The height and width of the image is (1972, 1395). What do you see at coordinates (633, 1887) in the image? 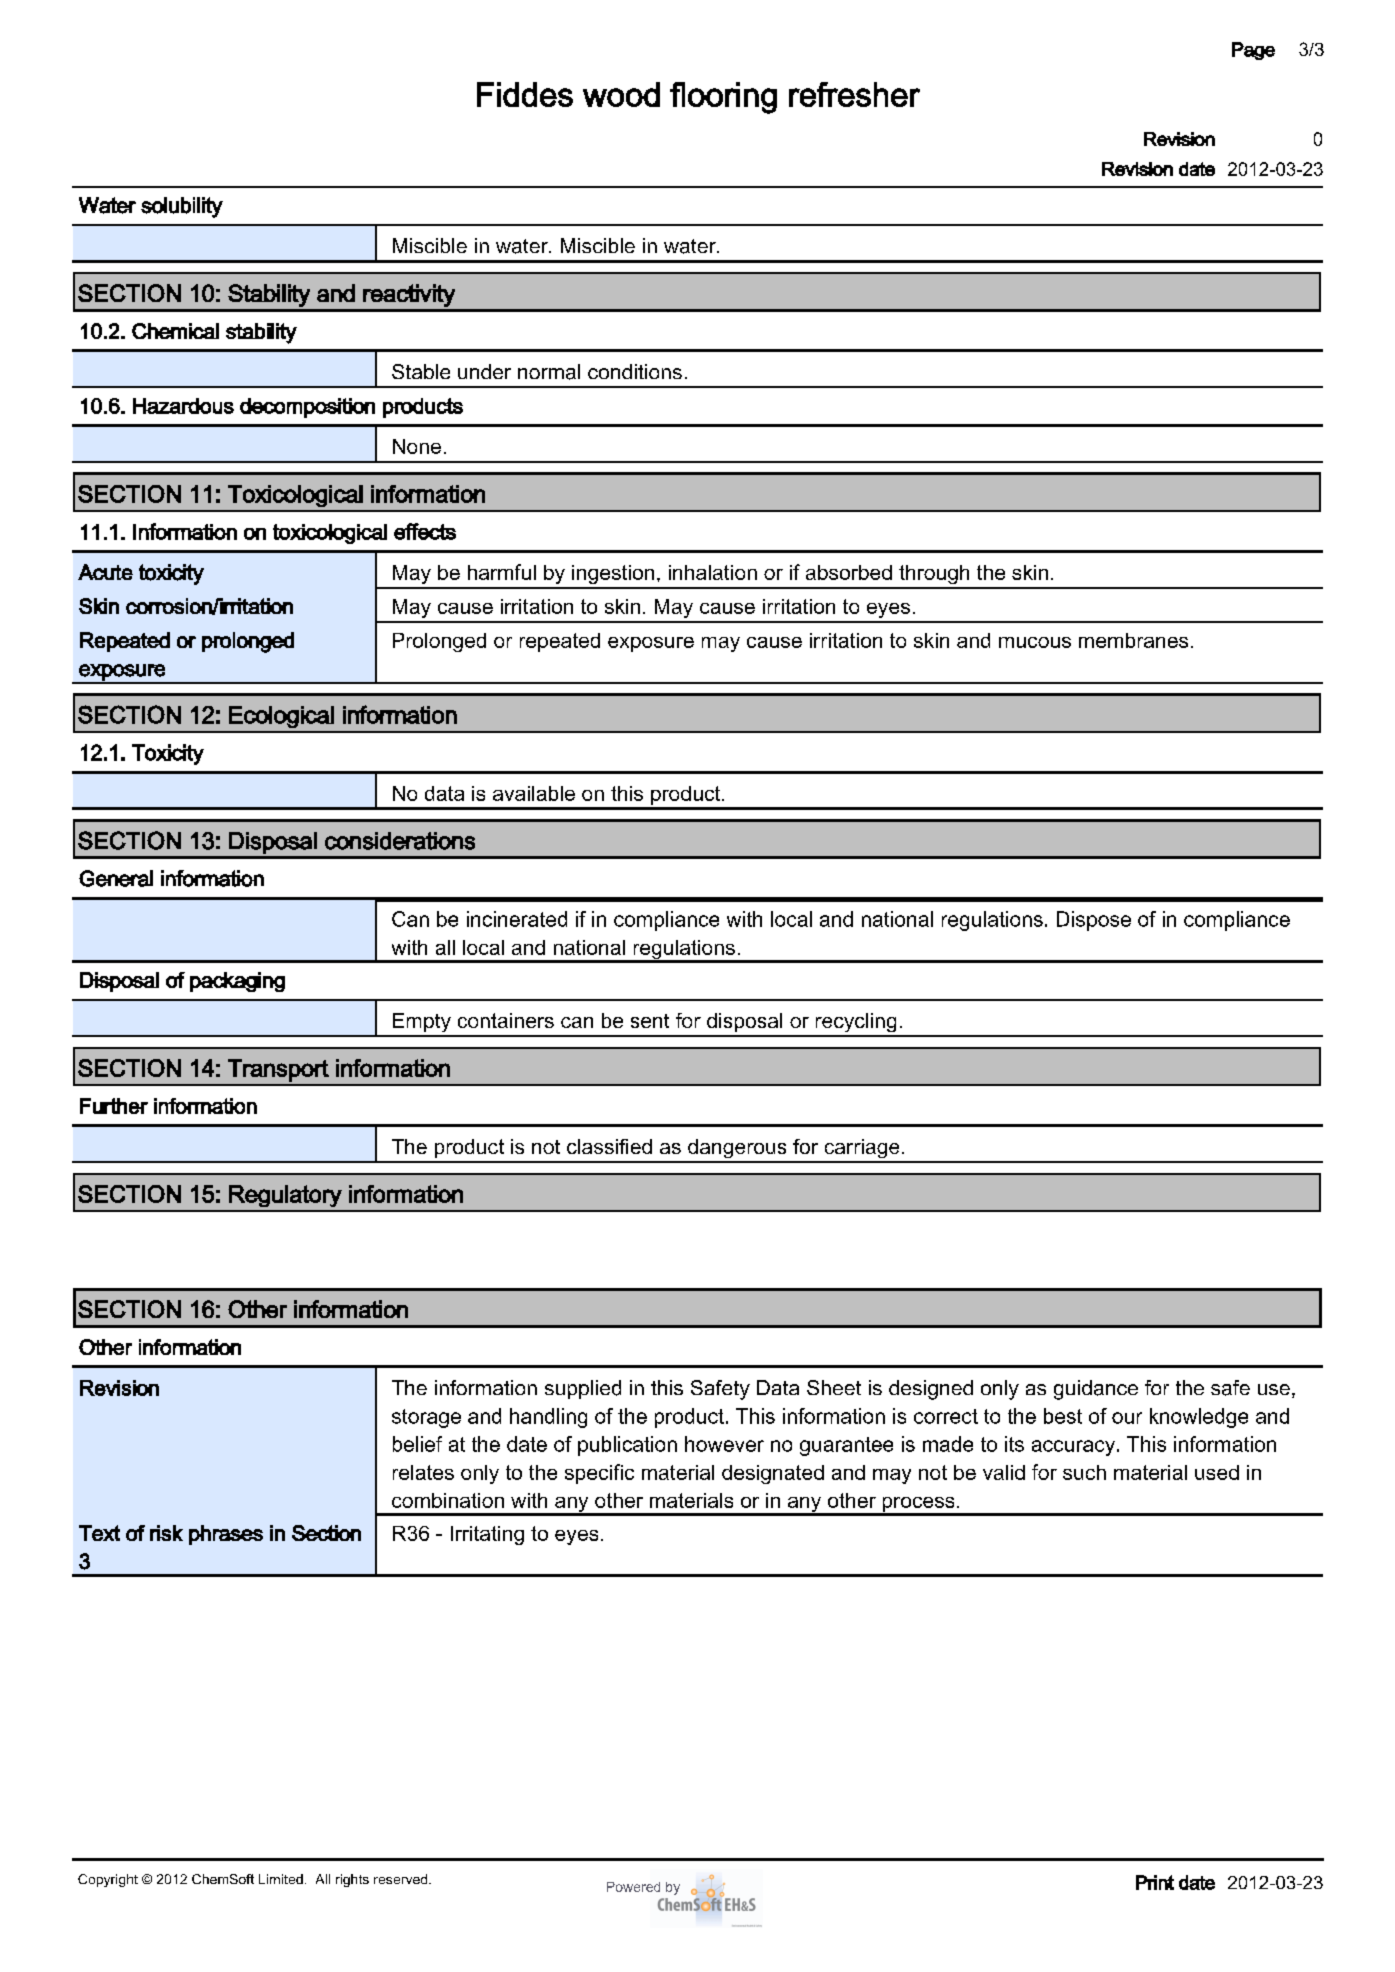
I see `Powered` at bounding box center [633, 1887].
